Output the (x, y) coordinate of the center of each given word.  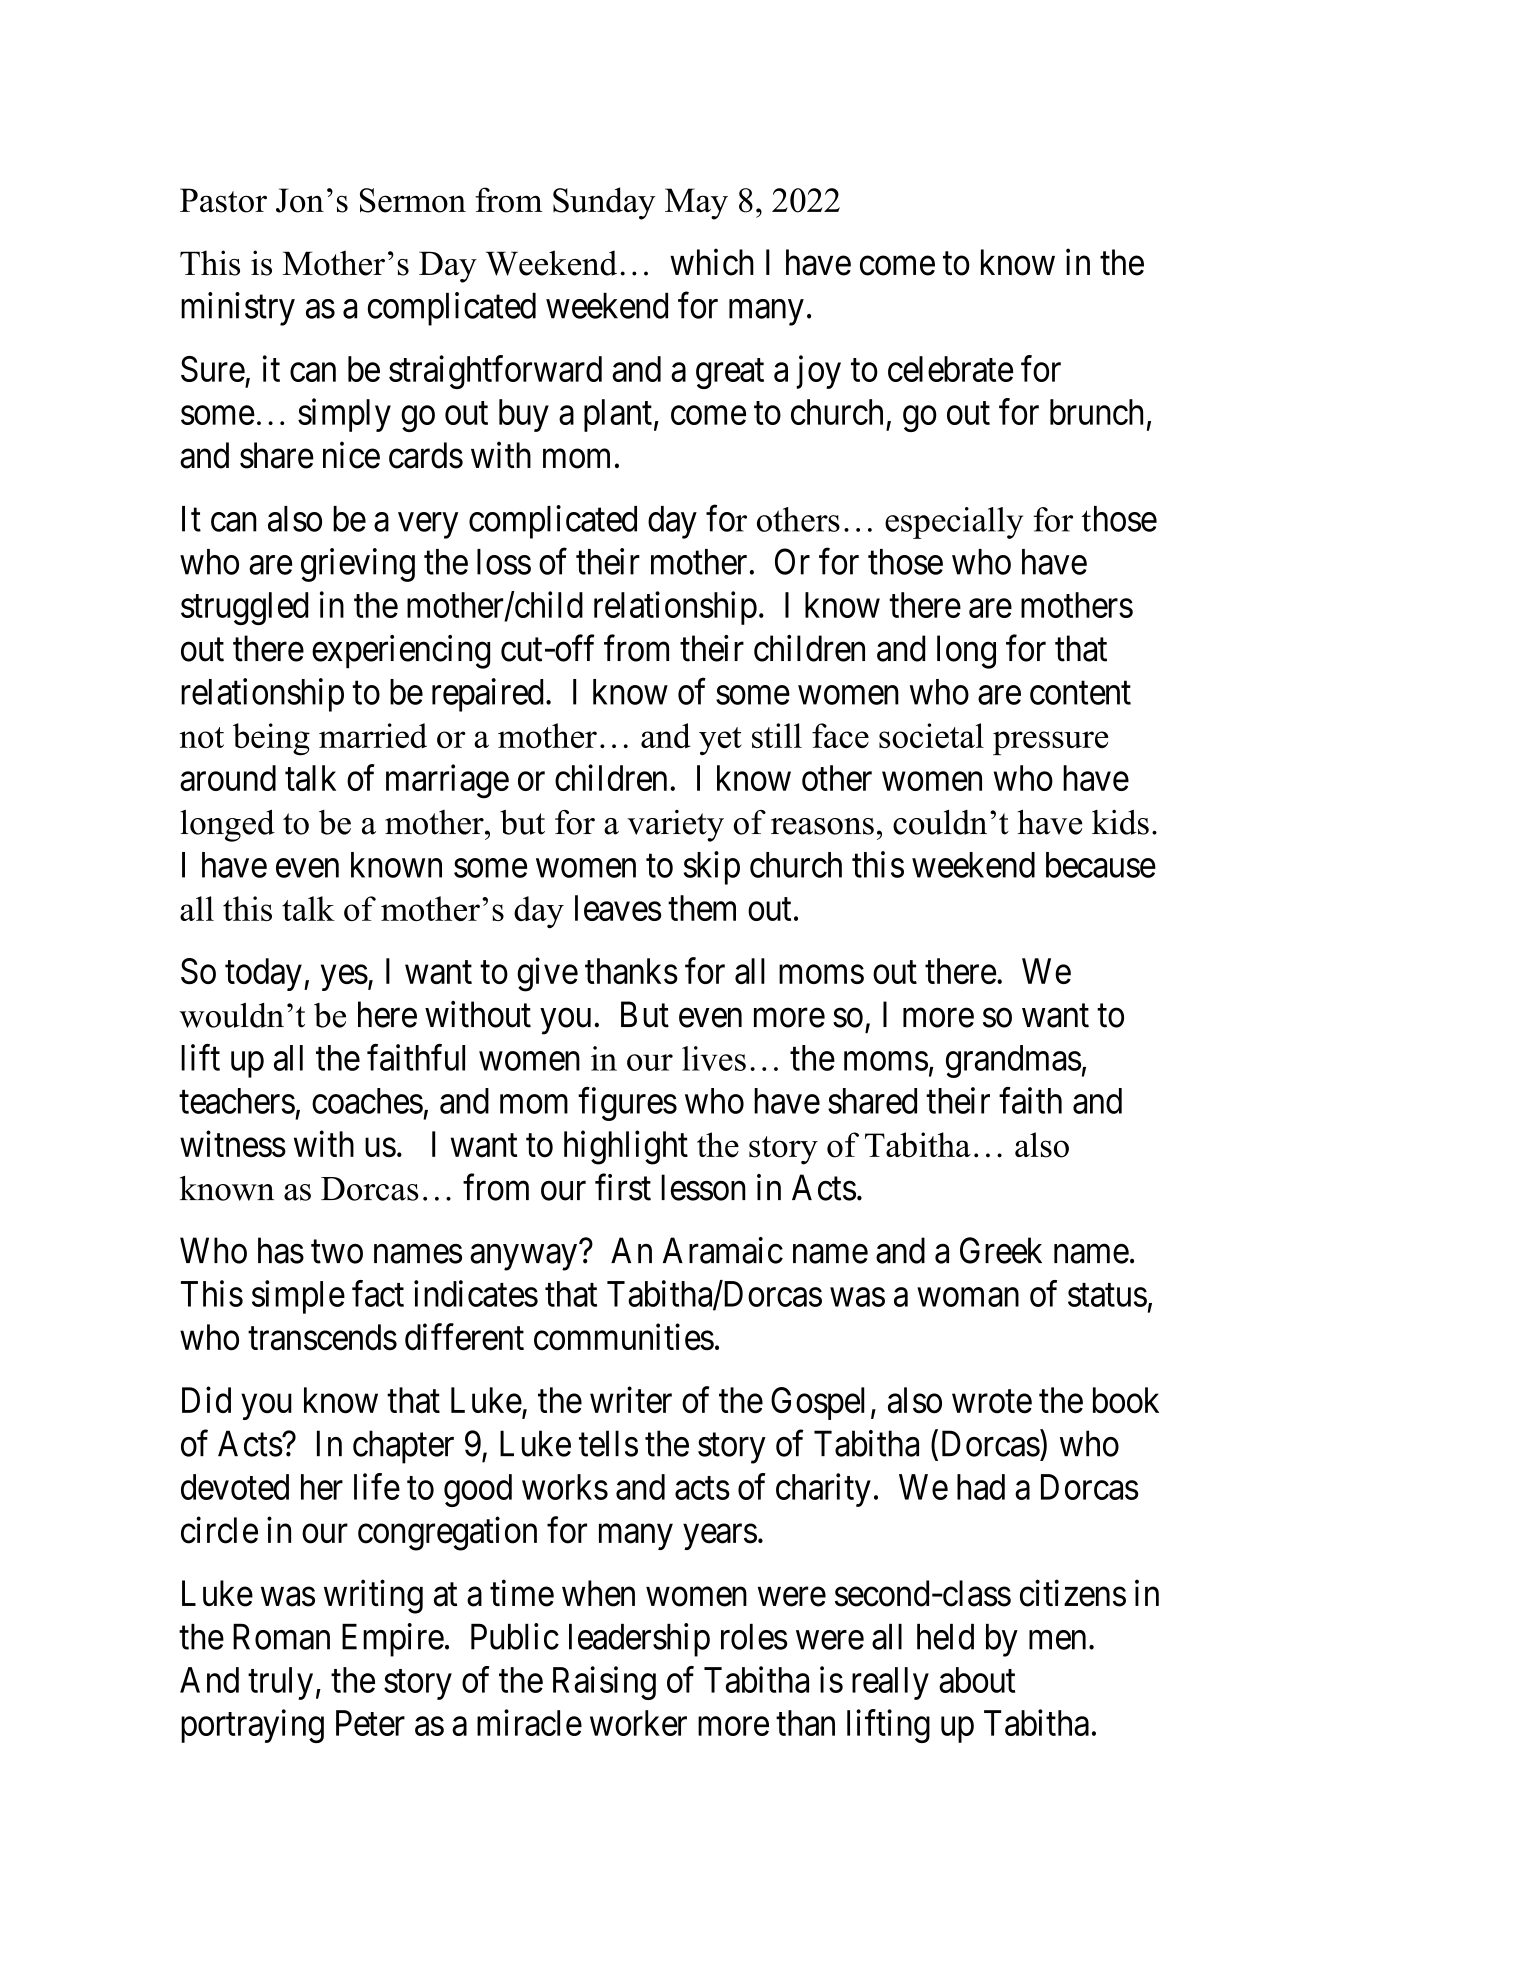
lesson (703, 1187)
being (271, 739)
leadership (639, 1640)
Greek (1001, 1250)
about (977, 1680)
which (712, 262)
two (337, 1252)
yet (720, 741)
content (1080, 693)
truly (280, 1683)
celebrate (950, 369)
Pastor (223, 200)
